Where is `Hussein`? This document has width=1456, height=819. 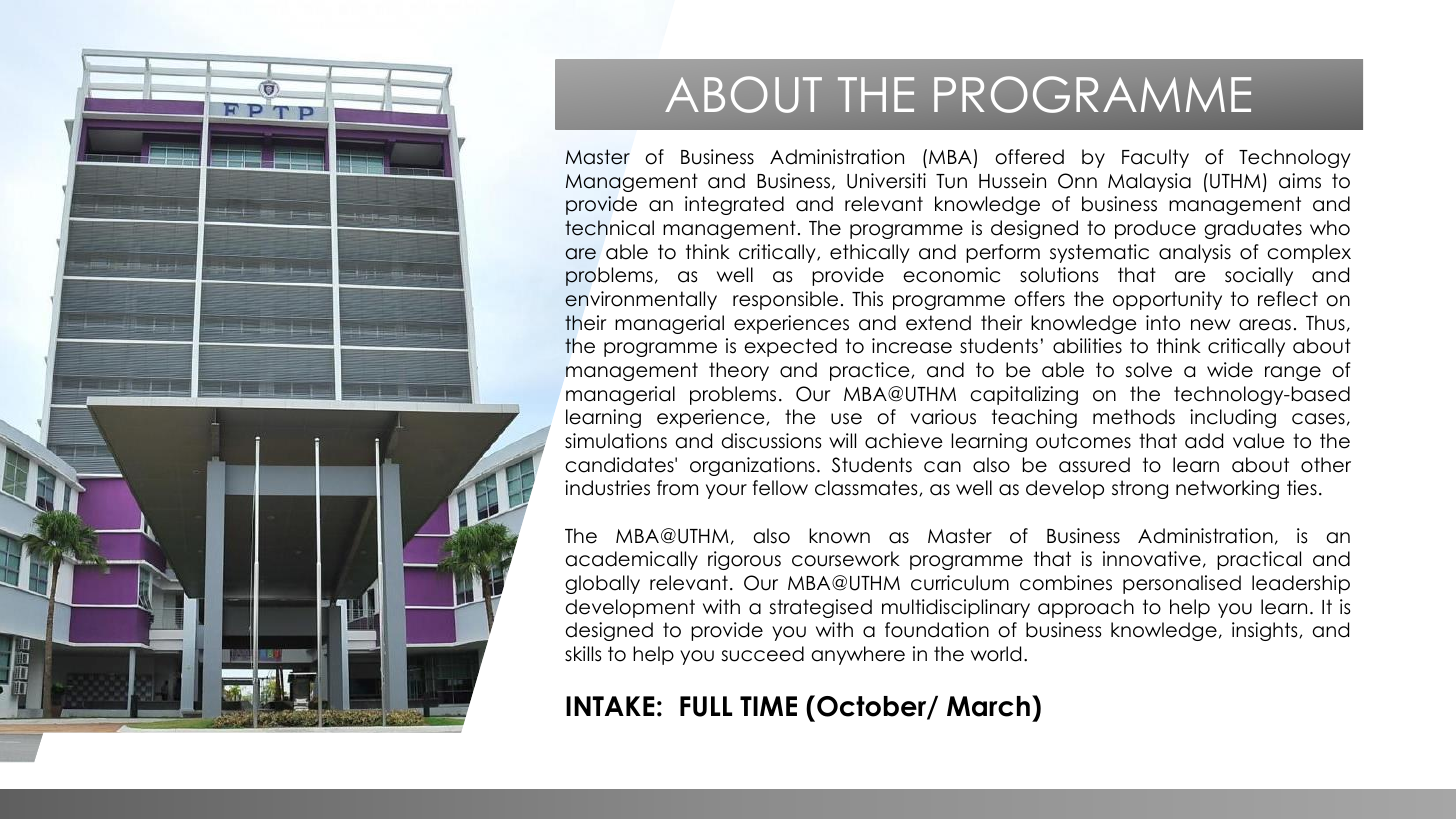
Hussein is located at coordinates (1012, 181).
